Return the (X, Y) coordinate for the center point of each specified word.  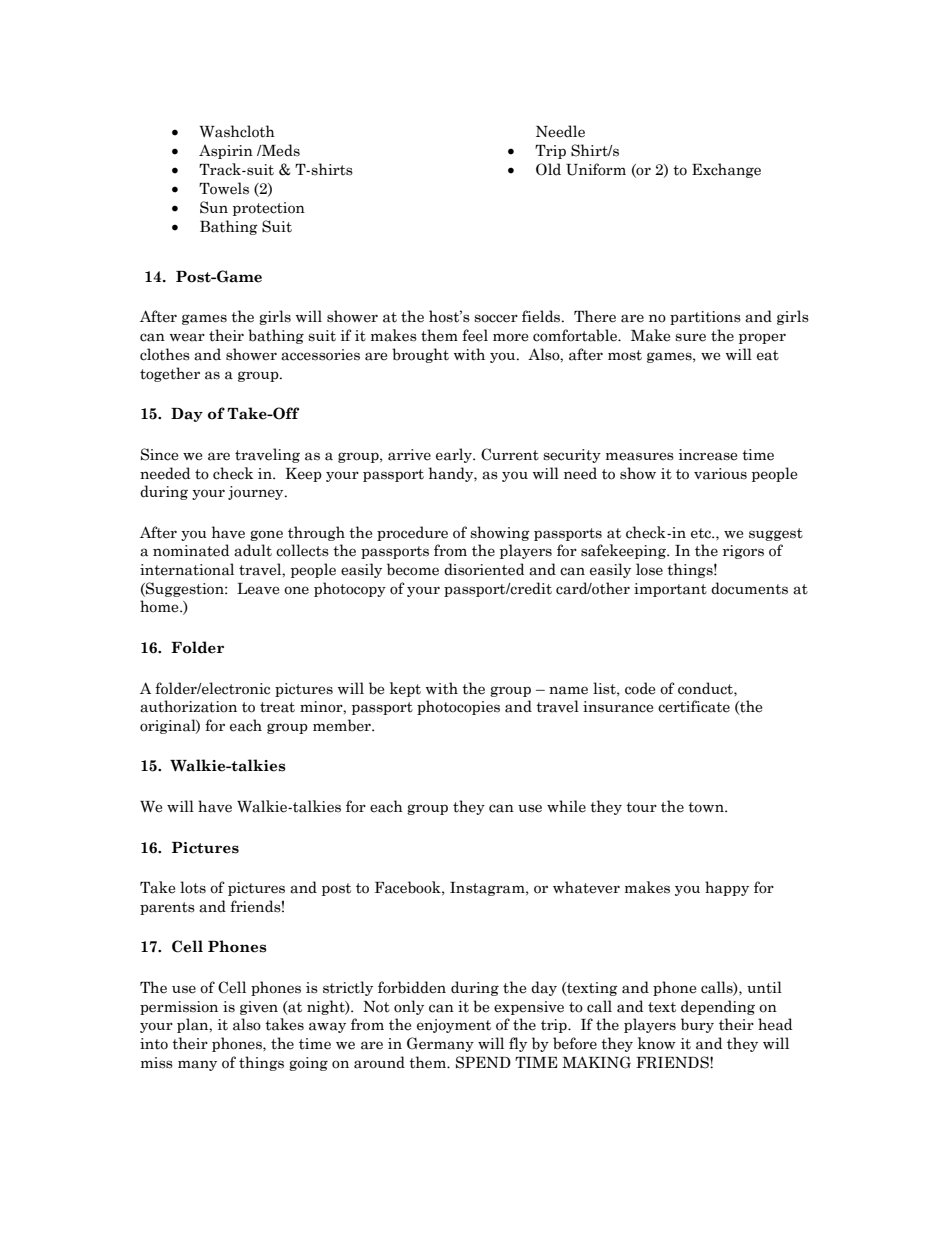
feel (475, 335)
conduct (706, 688)
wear (187, 337)
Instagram (488, 889)
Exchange (726, 170)
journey (257, 493)
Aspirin (226, 152)
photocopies (458, 707)
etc (702, 533)
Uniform (596, 169)
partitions (705, 318)
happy (727, 888)
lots (193, 887)
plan (194, 1025)
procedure (412, 533)
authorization (188, 706)
